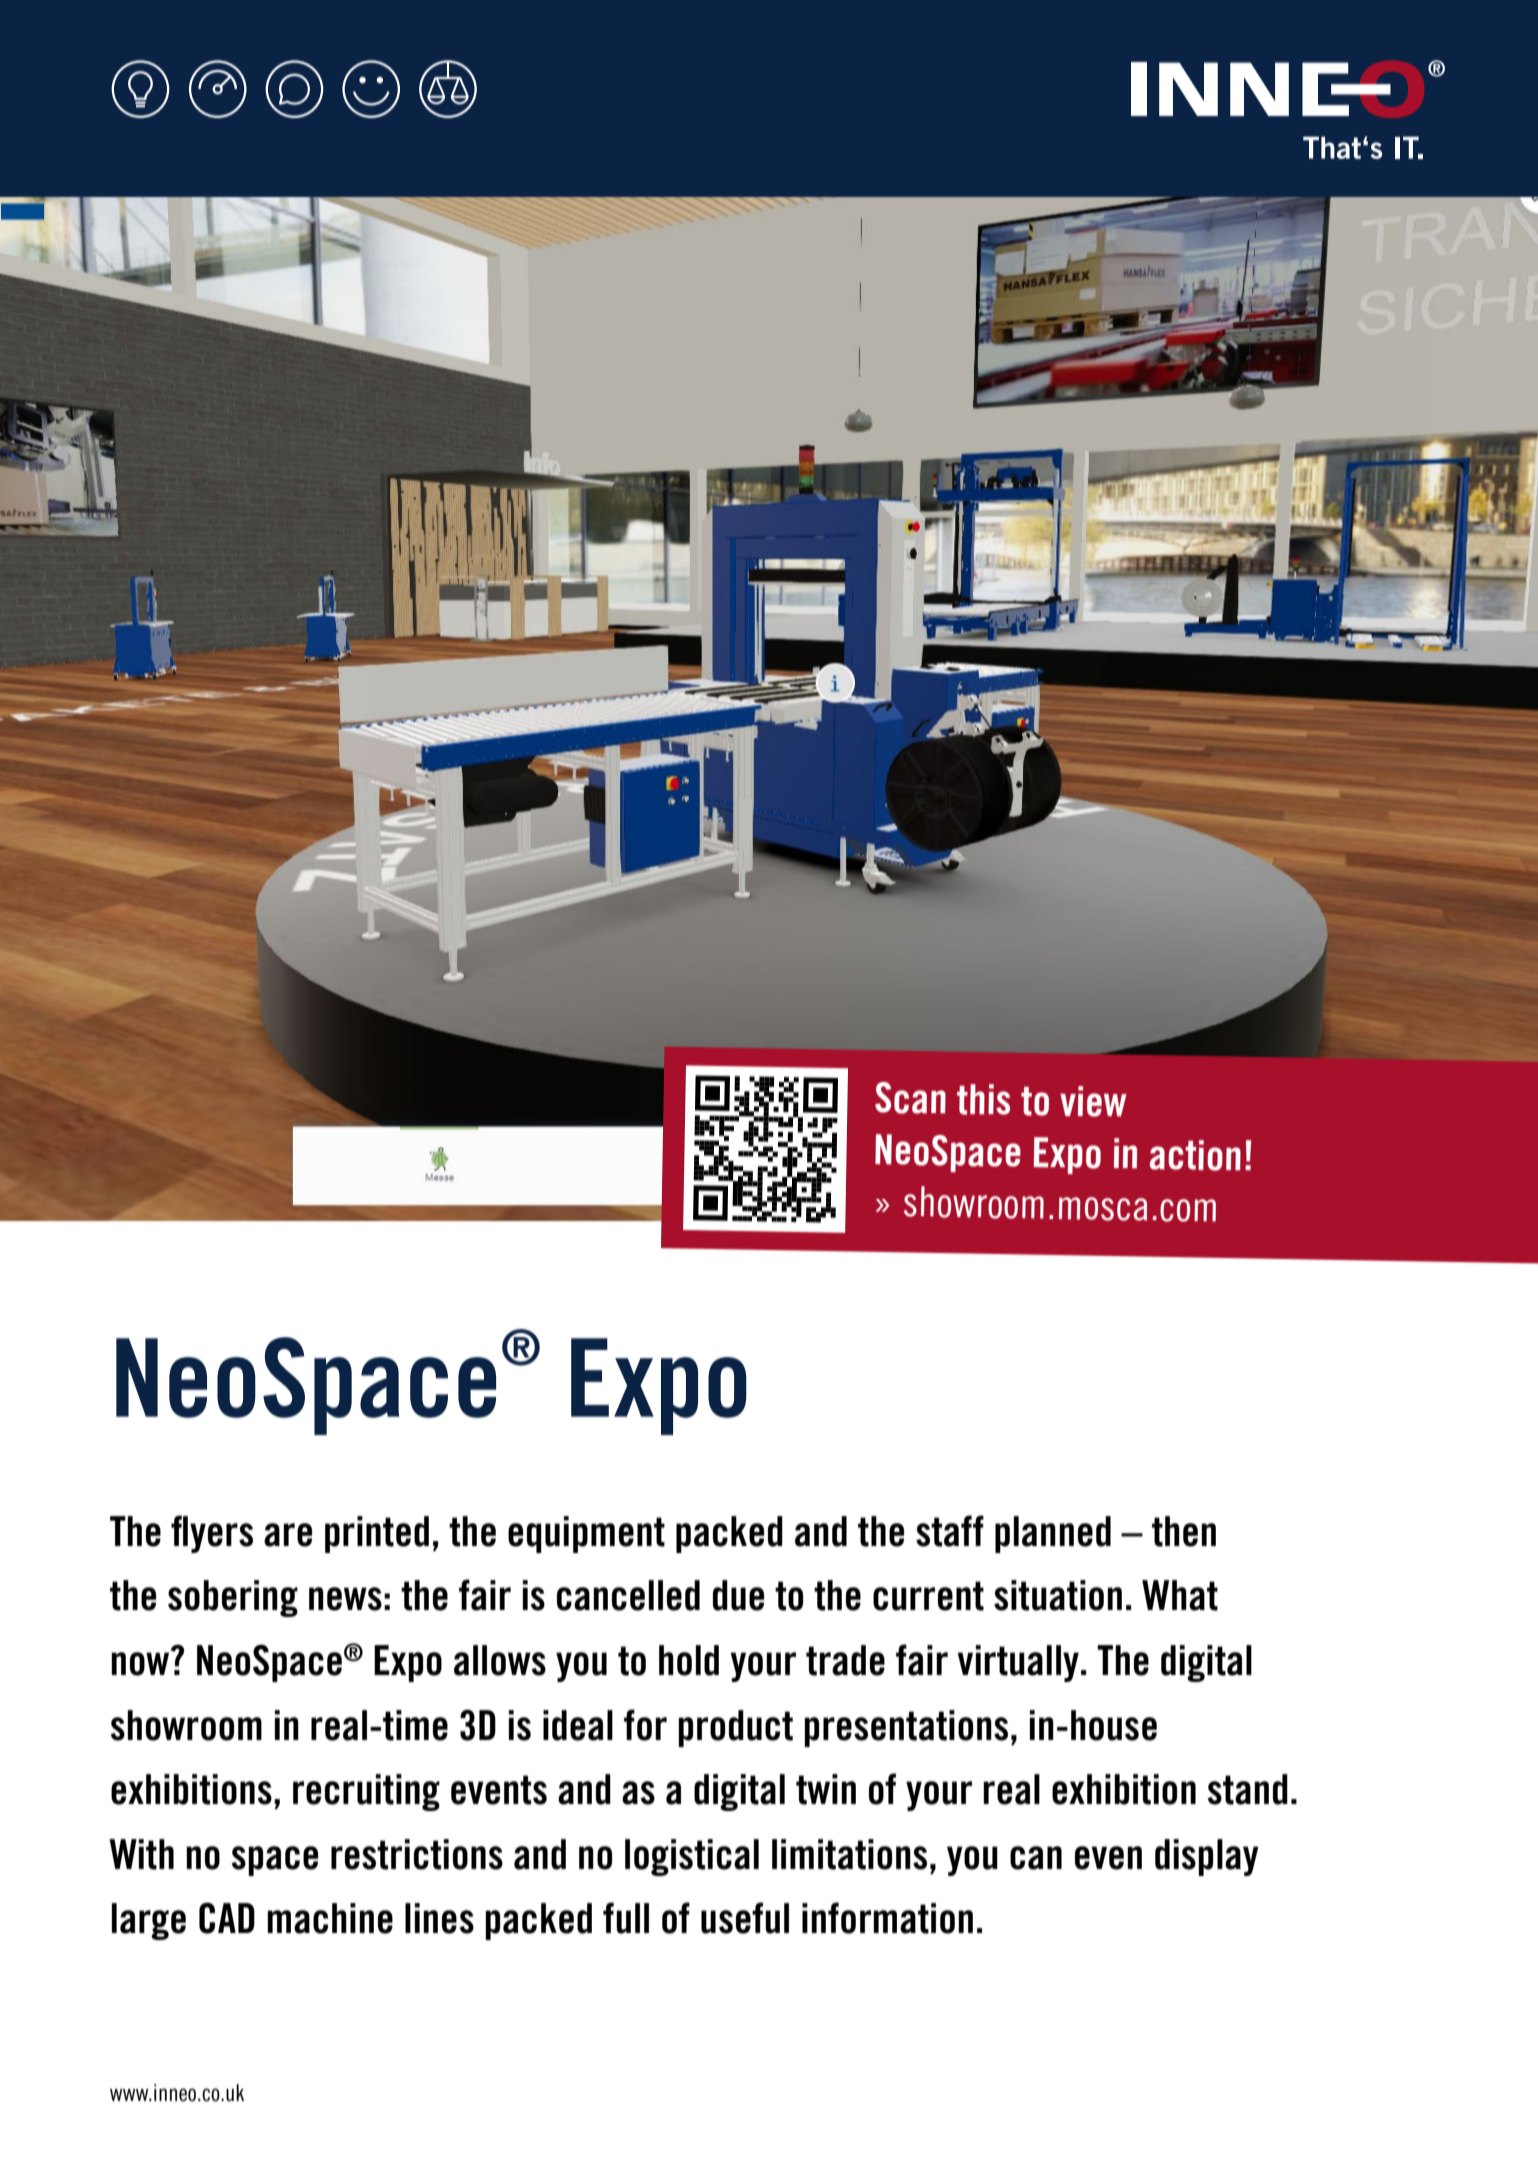  What do you see at coordinates (227, 1918) in the page?
I see `CAD` at bounding box center [227, 1918].
